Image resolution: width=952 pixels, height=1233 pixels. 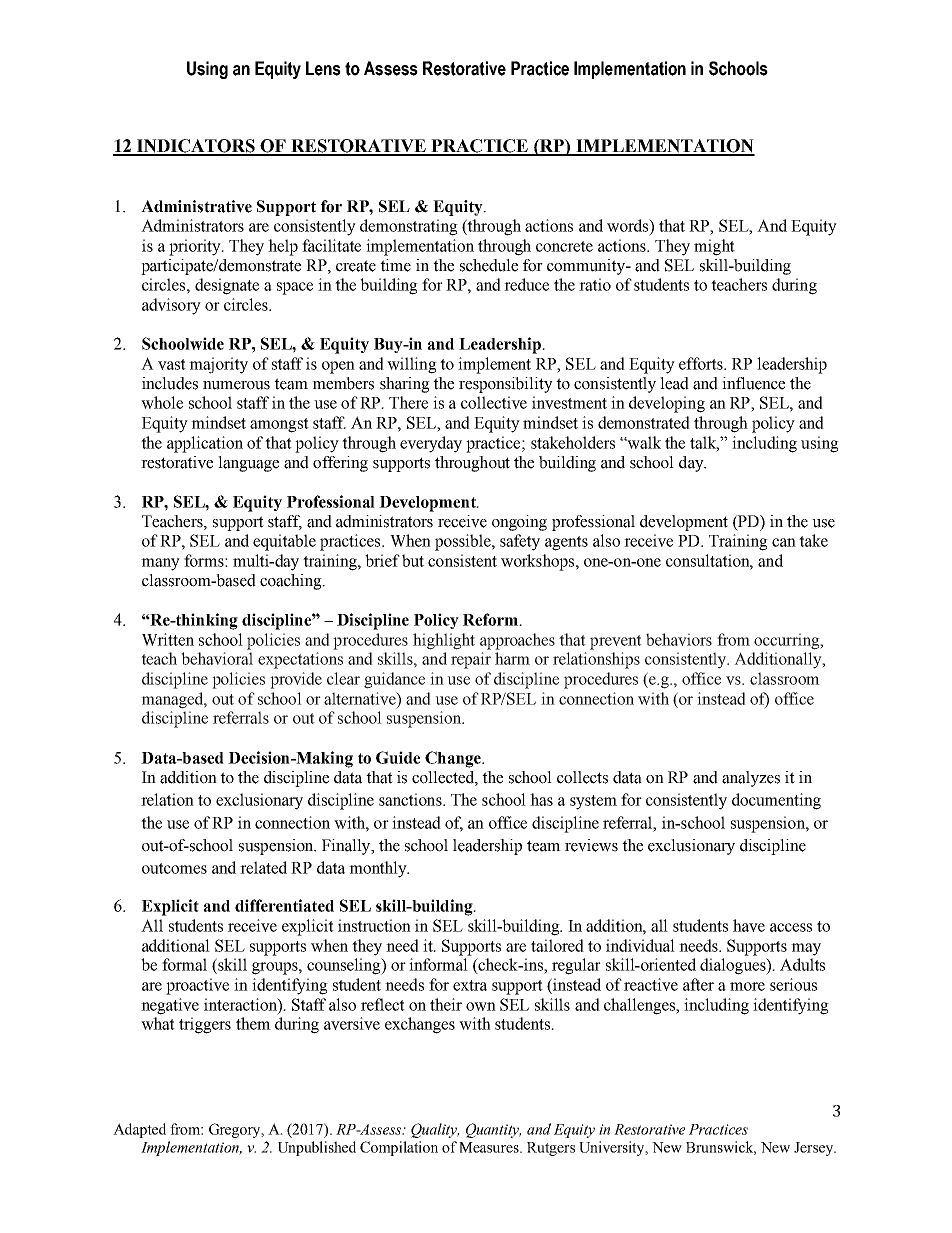 What do you see at coordinates (557, 945) in the document?
I see `tailored` at bounding box center [557, 945].
